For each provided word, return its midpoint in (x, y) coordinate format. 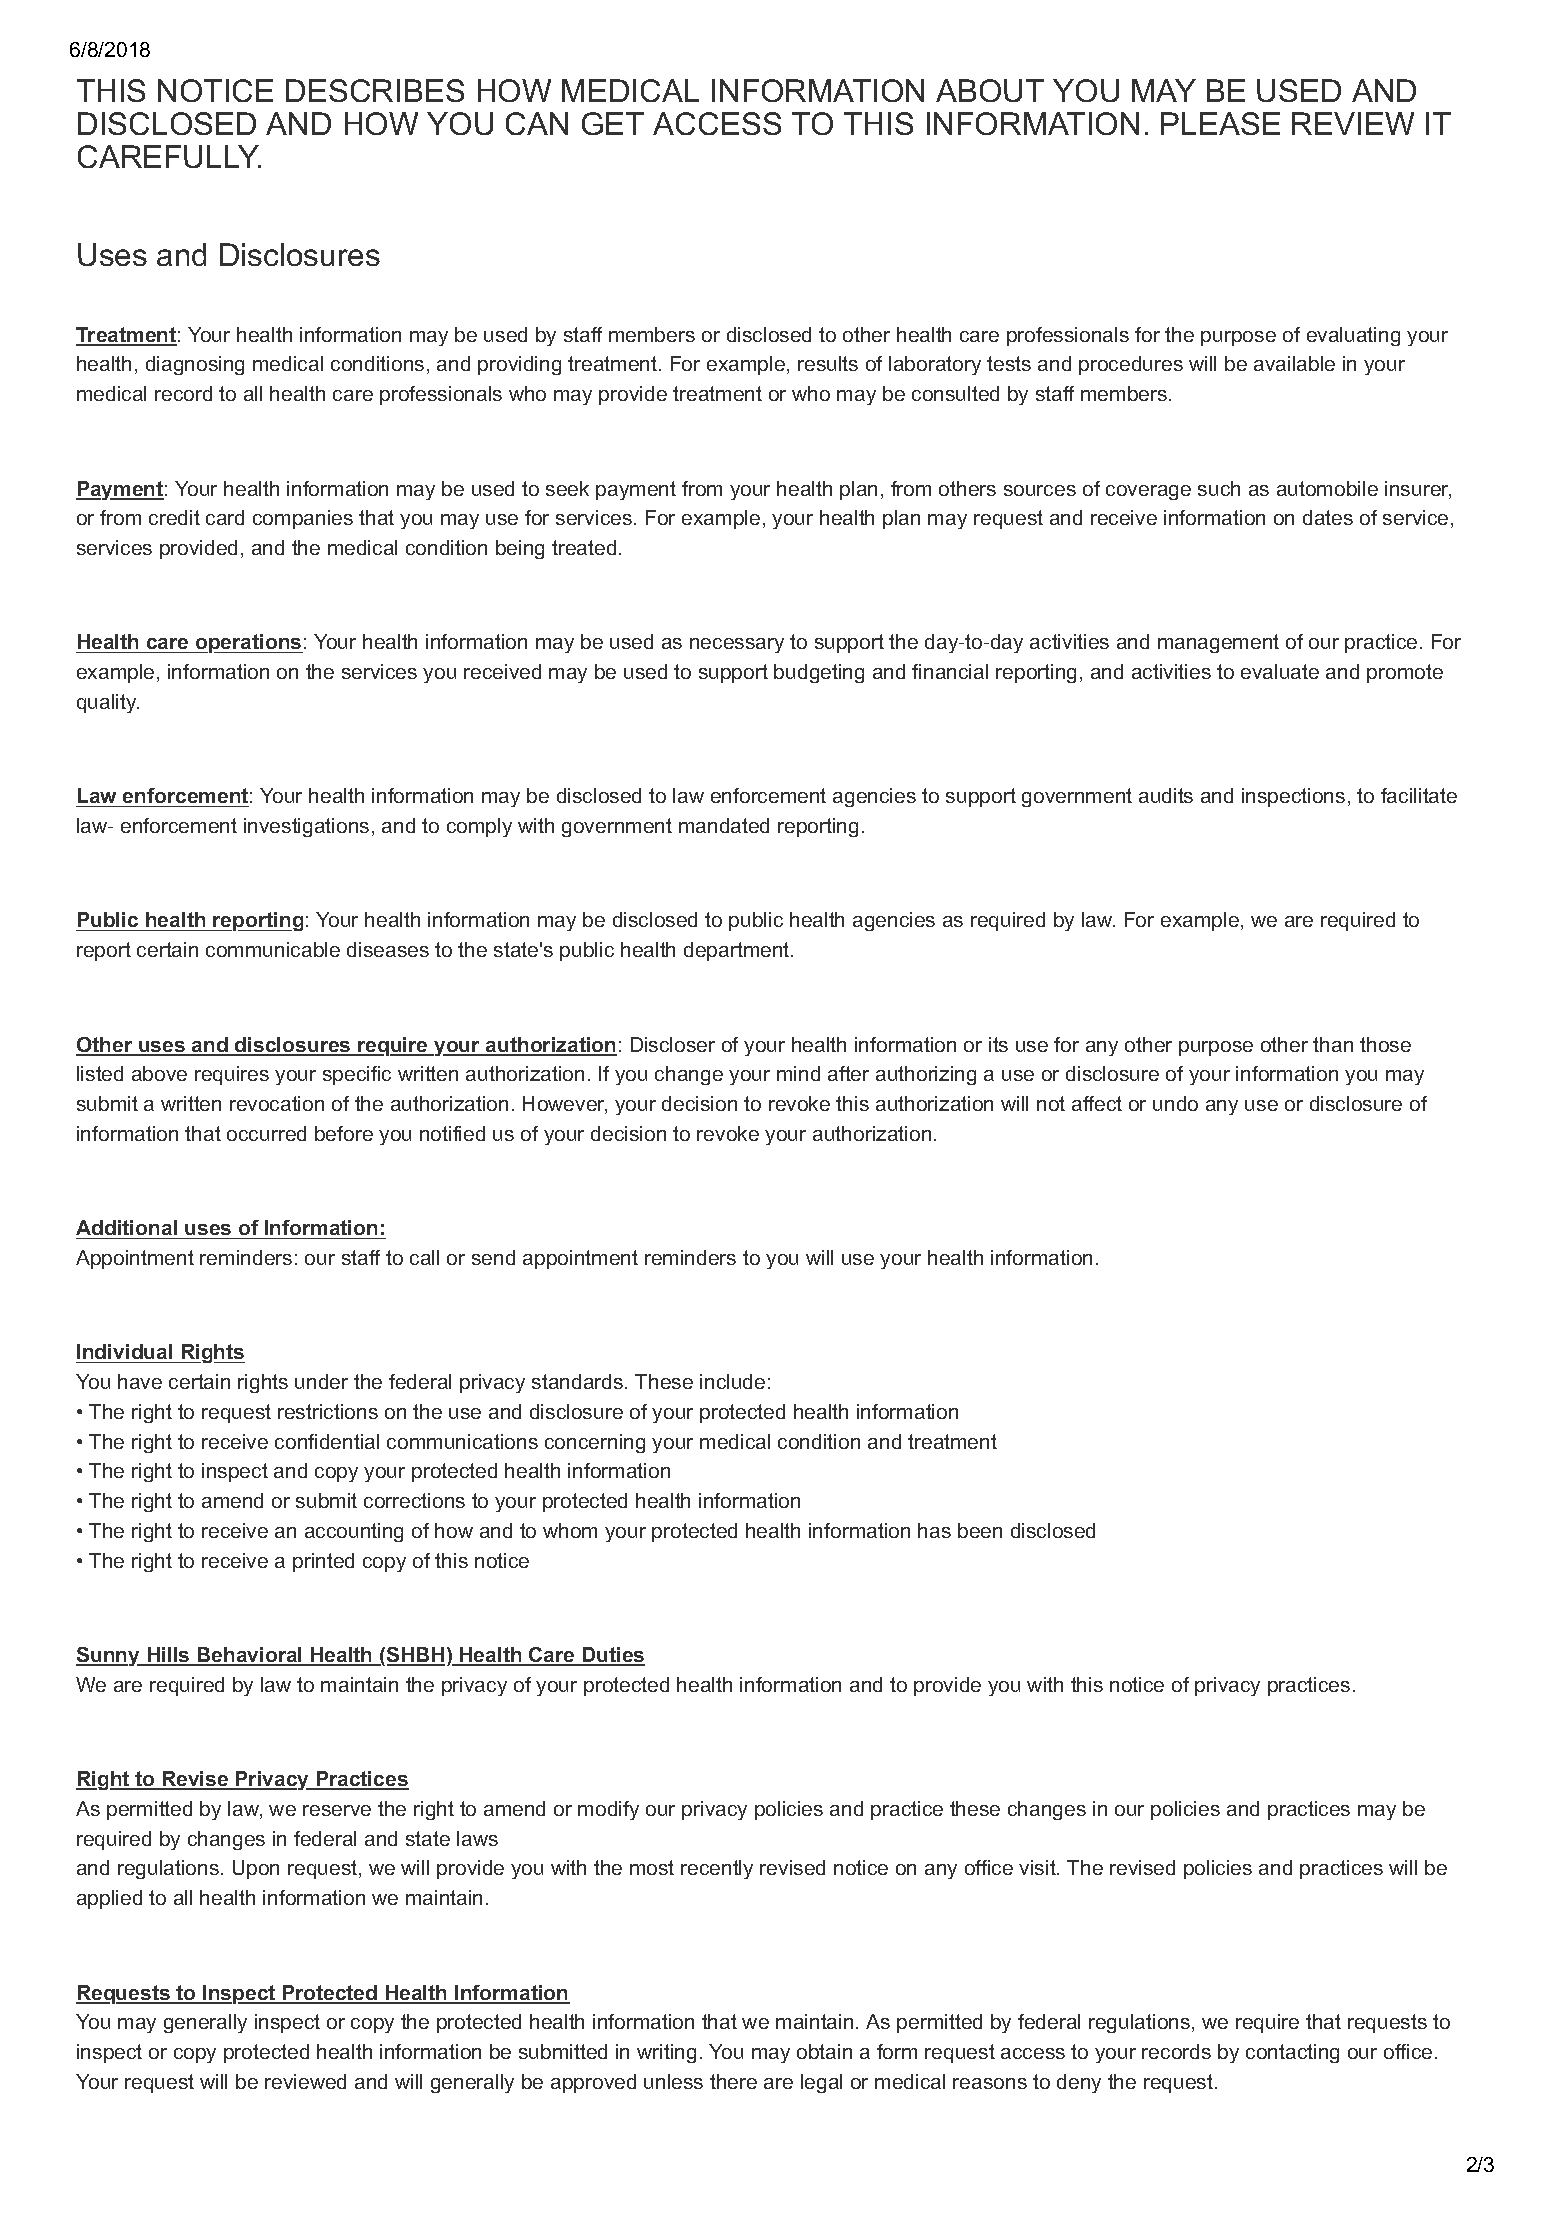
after (848, 1073)
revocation (277, 1103)
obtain (824, 2051)
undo (1175, 1103)
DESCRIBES (375, 90)
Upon (256, 1869)
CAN (537, 123)
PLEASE (1220, 123)
